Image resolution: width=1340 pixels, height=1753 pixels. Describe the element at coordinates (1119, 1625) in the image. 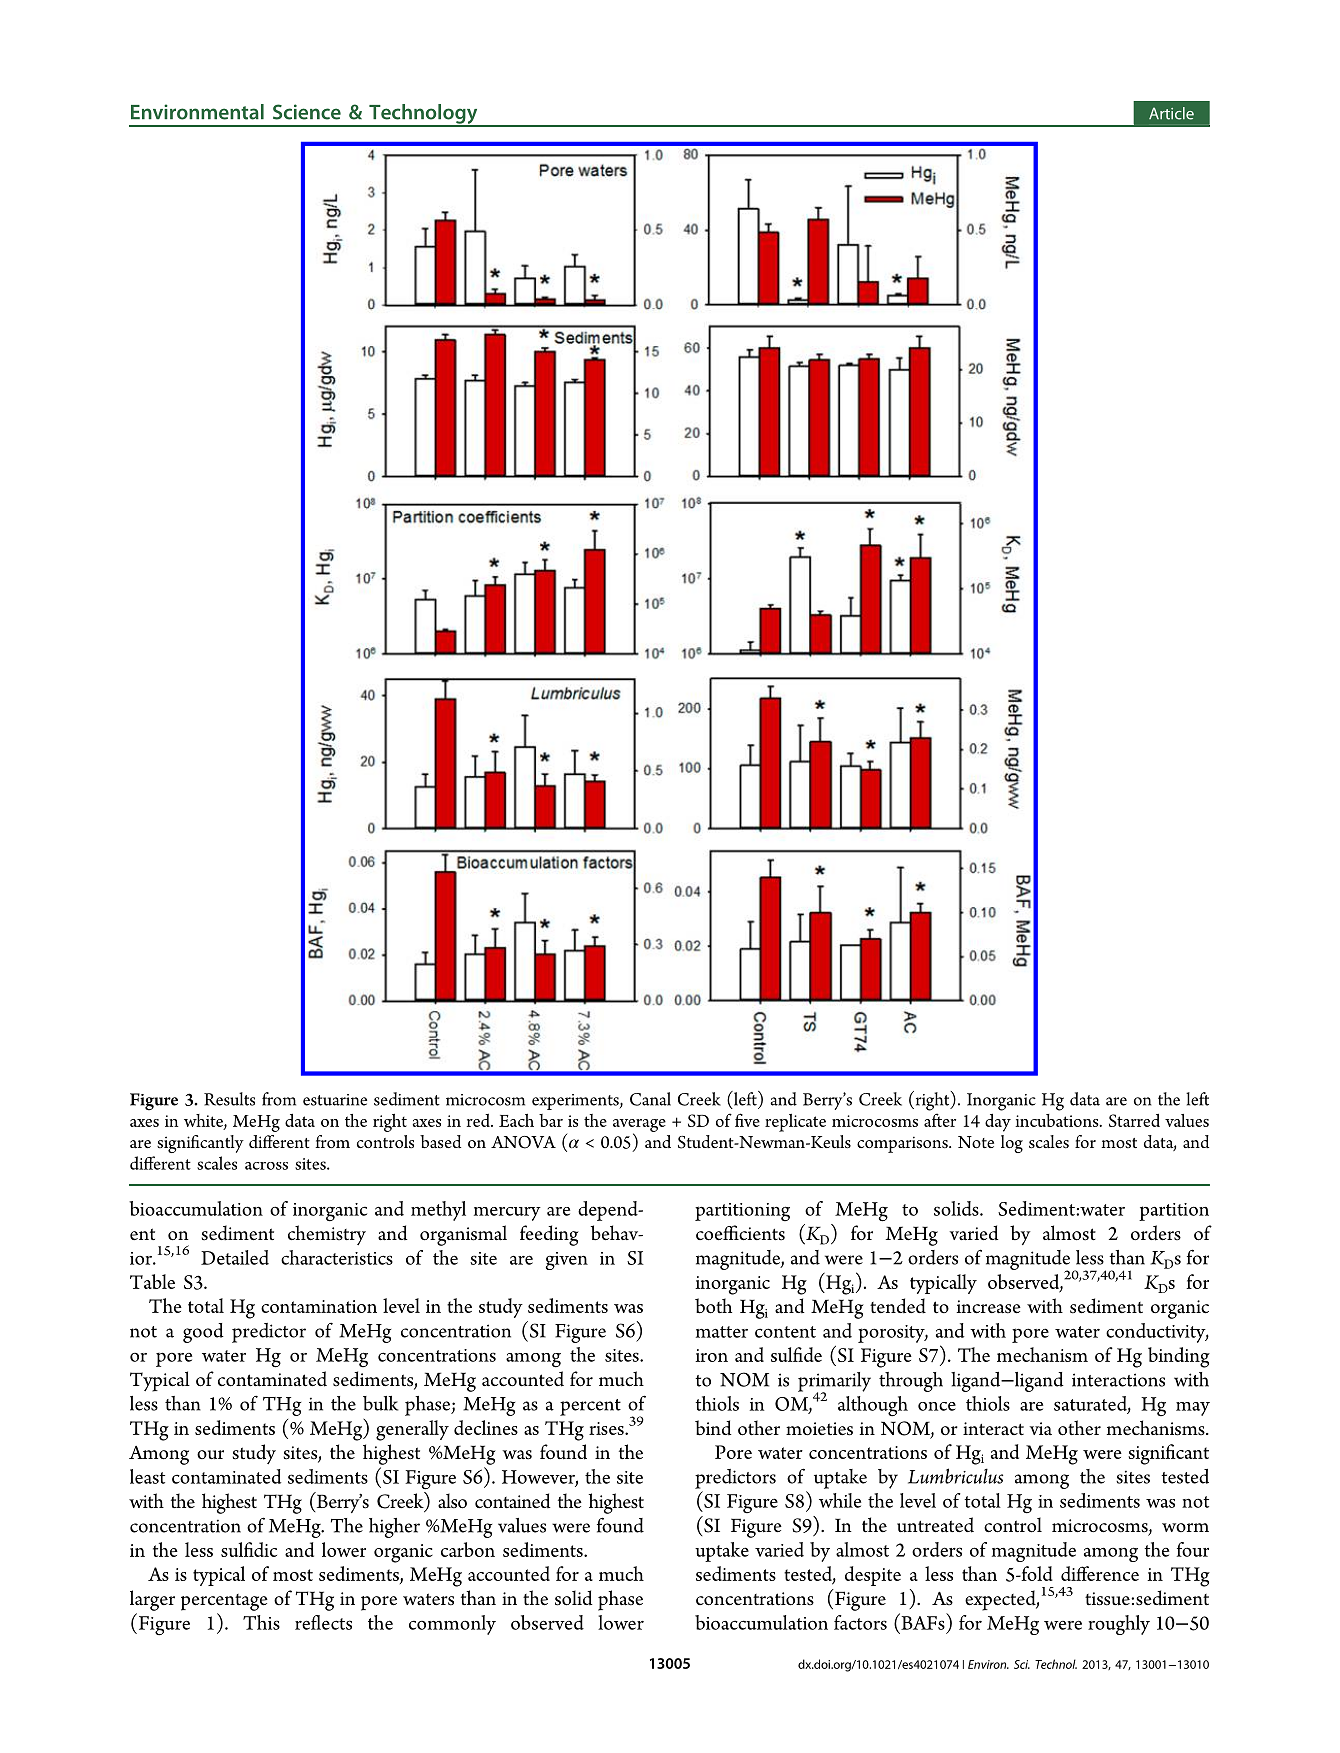

I see `roughly` at that location.
